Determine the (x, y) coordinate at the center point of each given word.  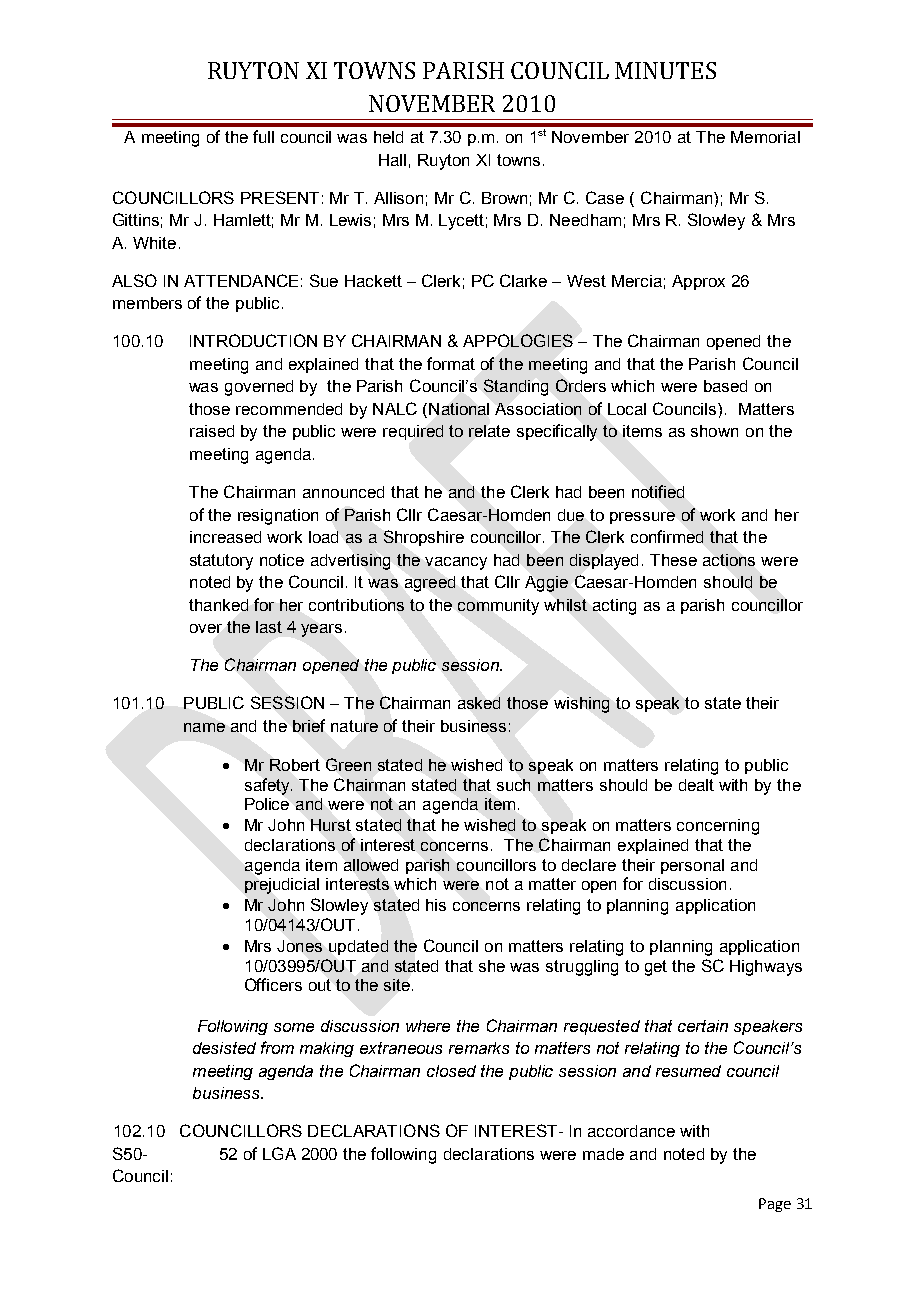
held (388, 137)
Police (267, 804)
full (263, 136)
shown (714, 431)
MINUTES (665, 70)
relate (489, 431)
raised (212, 431)
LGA (279, 1153)
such (513, 785)
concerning (718, 827)
